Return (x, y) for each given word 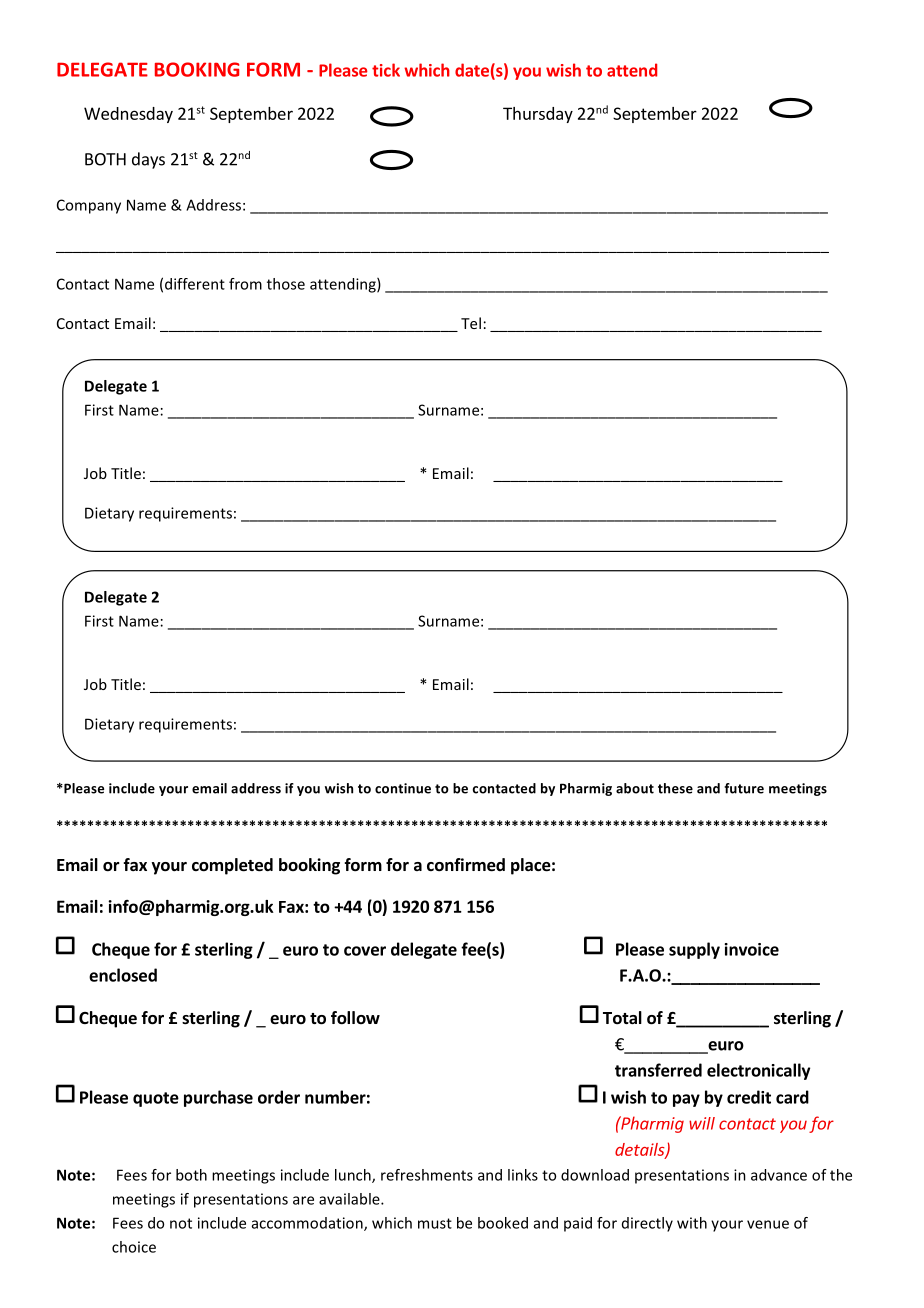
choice (134, 1247)
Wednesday (128, 115)
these (675, 788)
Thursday (538, 115)
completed (232, 866)
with (692, 1223)
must (435, 1223)
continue (403, 788)
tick (386, 70)
